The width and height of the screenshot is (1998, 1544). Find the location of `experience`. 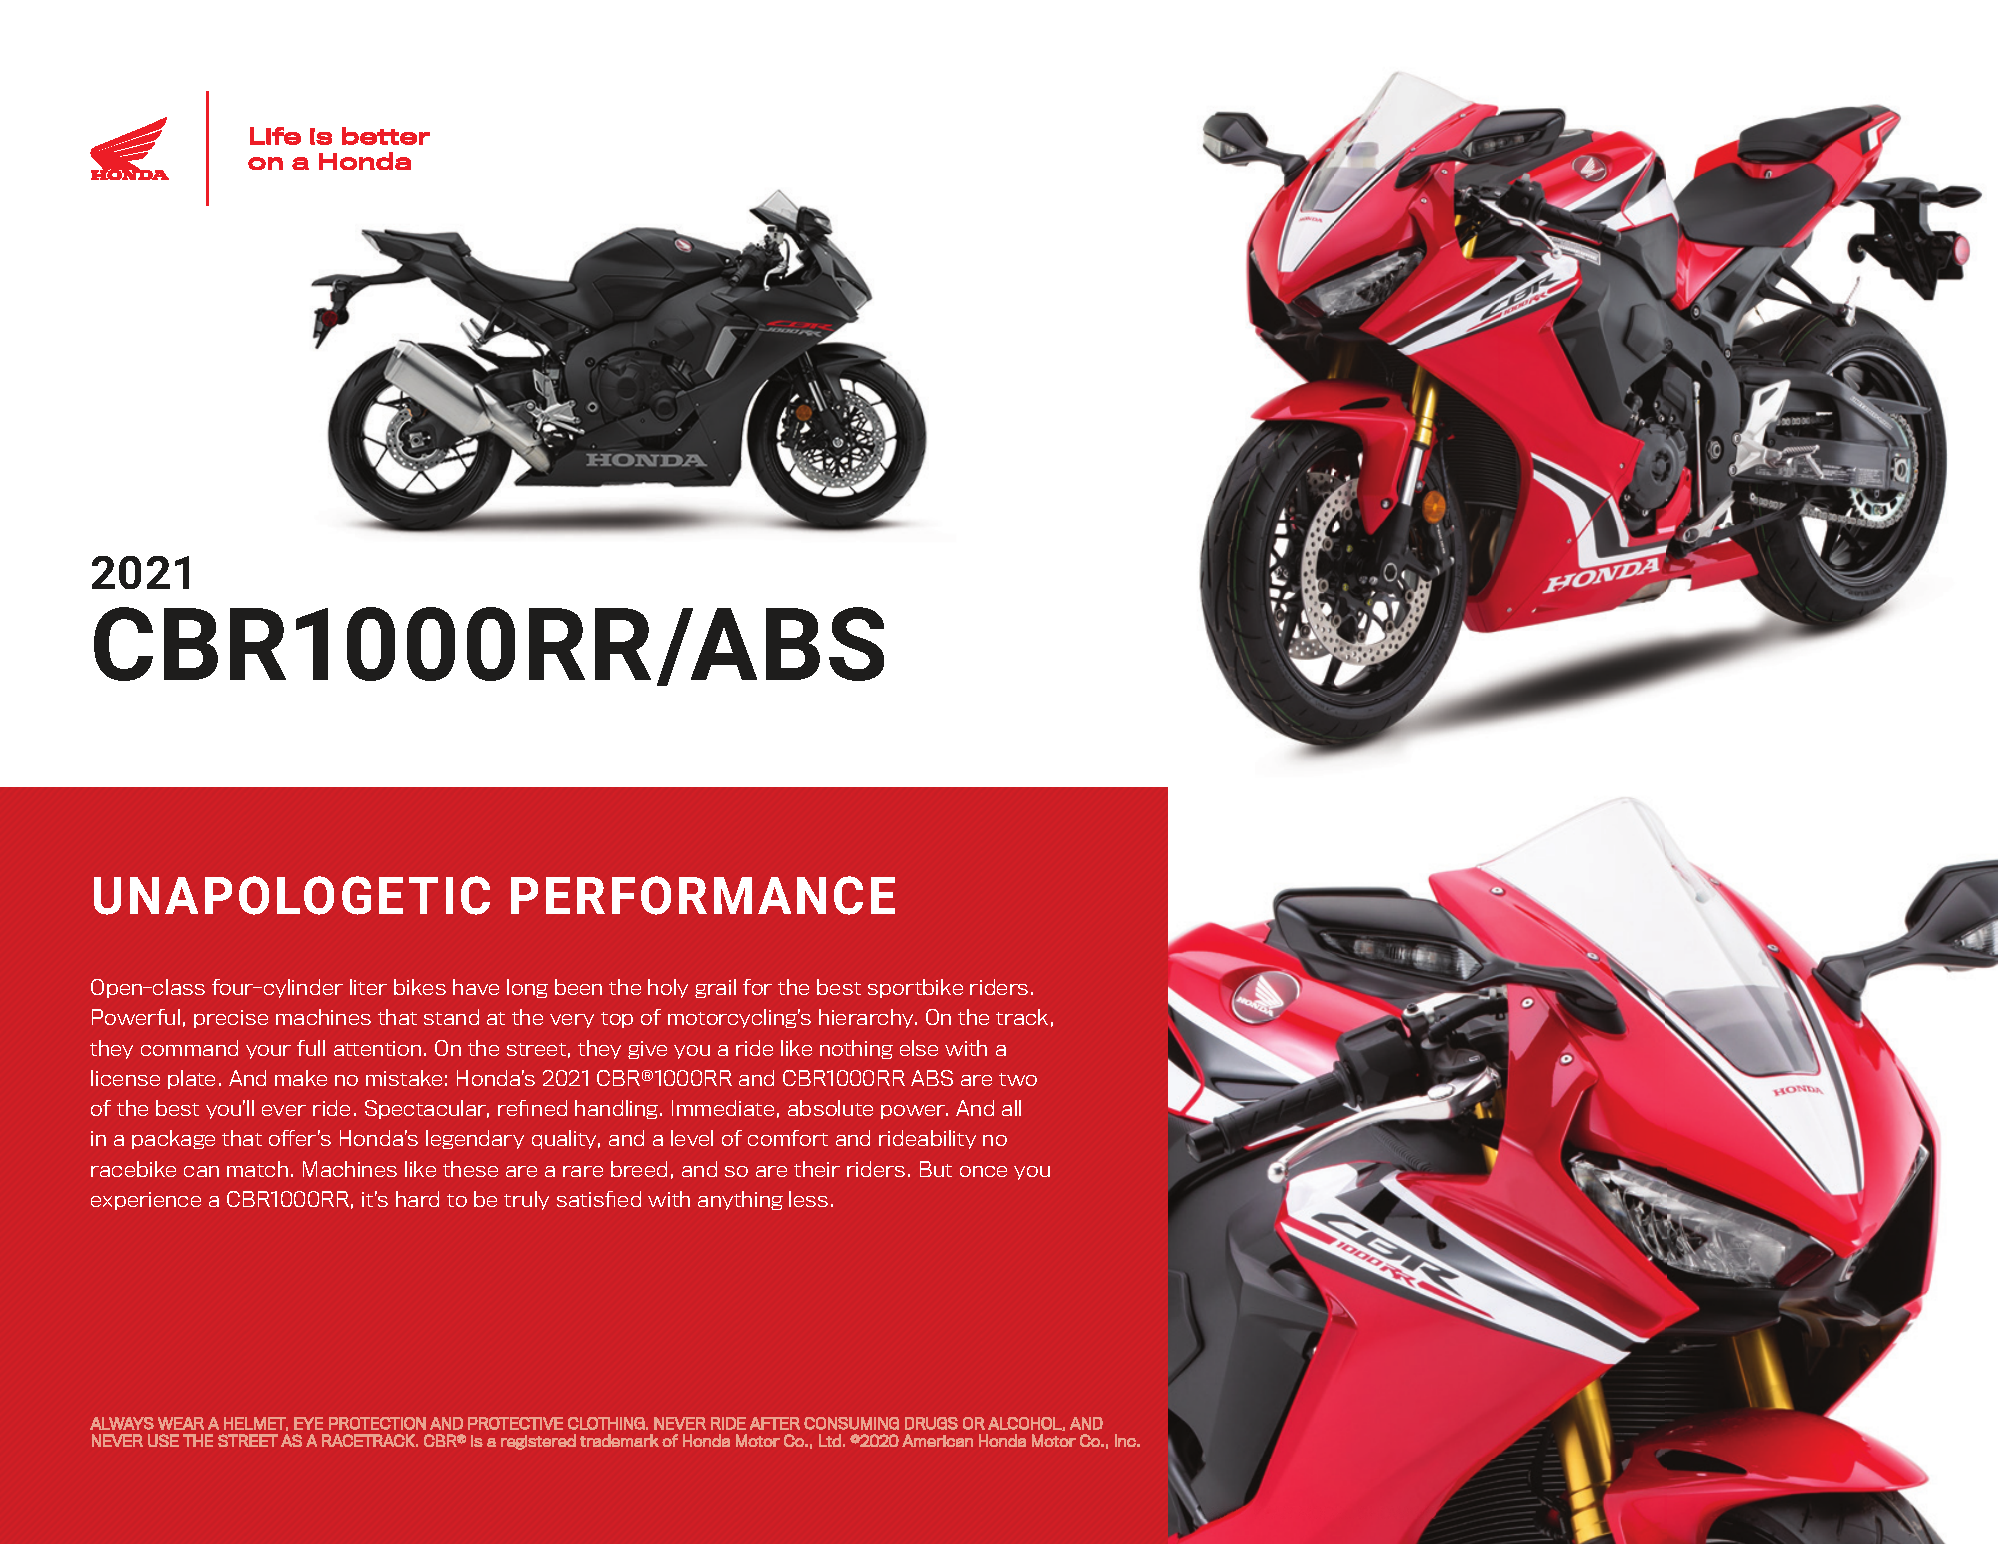

experience is located at coordinates (146, 1201).
